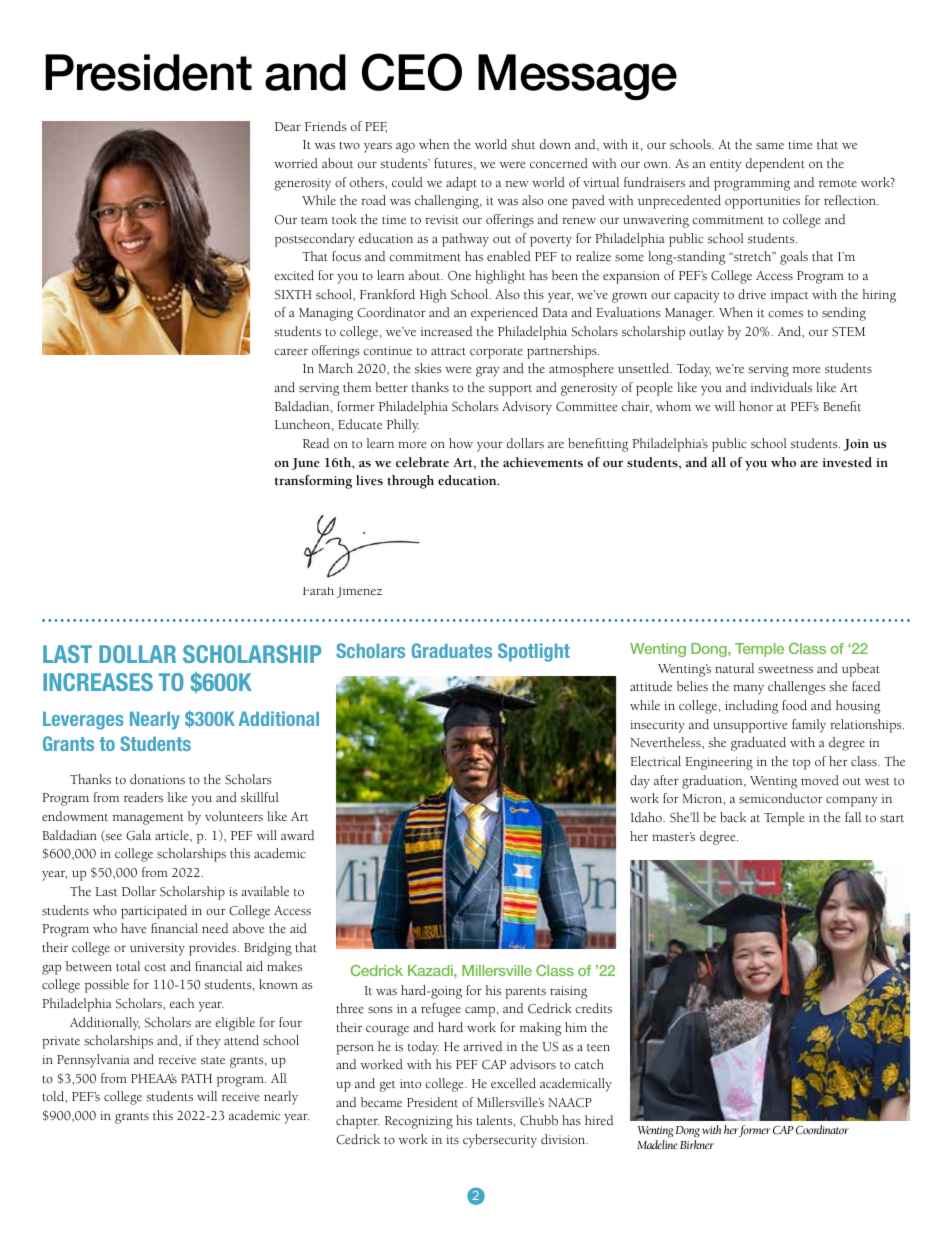  Describe the element at coordinates (794, 705) in the image. I see `food` at that location.
